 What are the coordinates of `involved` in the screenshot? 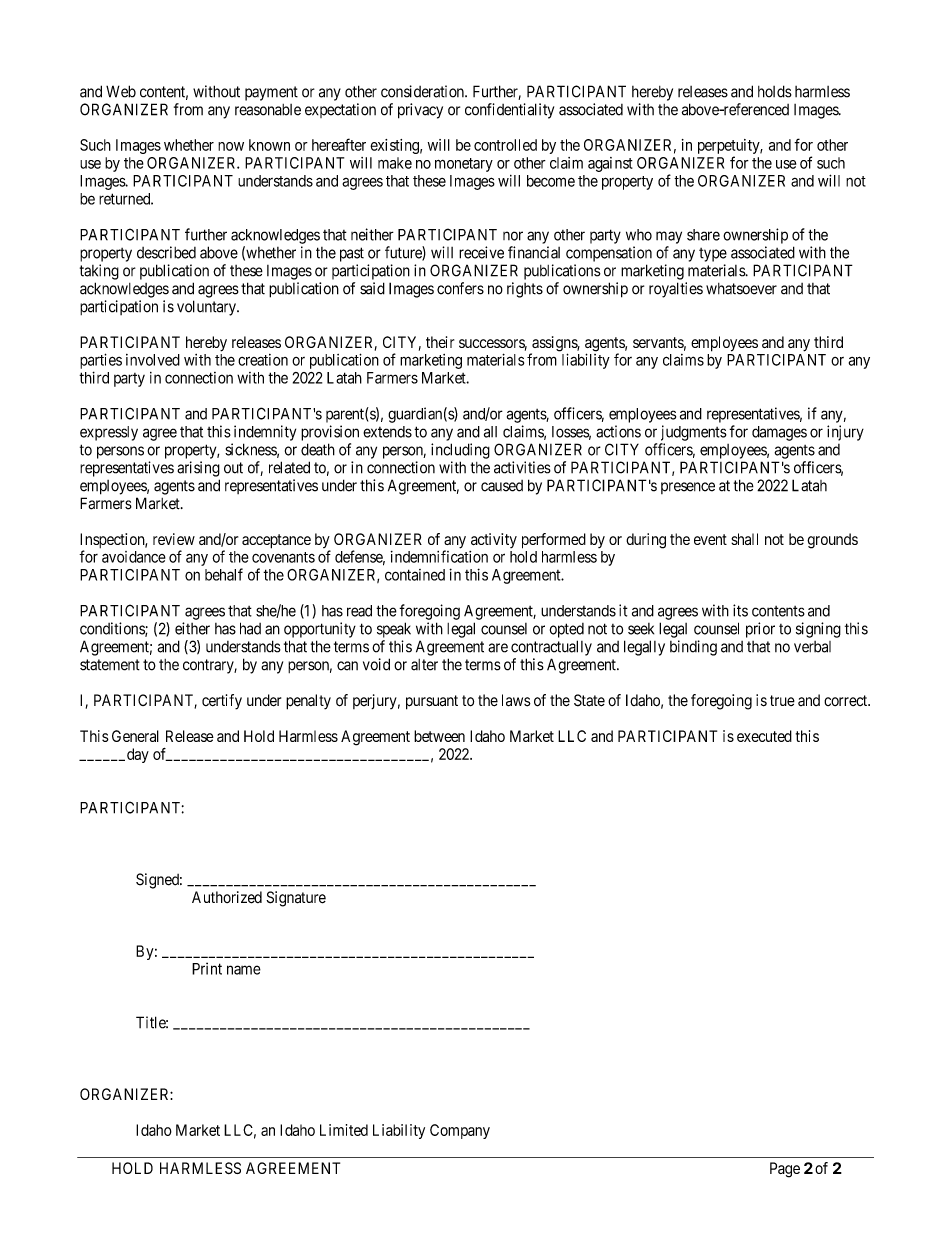 It's located at (153, 360).
